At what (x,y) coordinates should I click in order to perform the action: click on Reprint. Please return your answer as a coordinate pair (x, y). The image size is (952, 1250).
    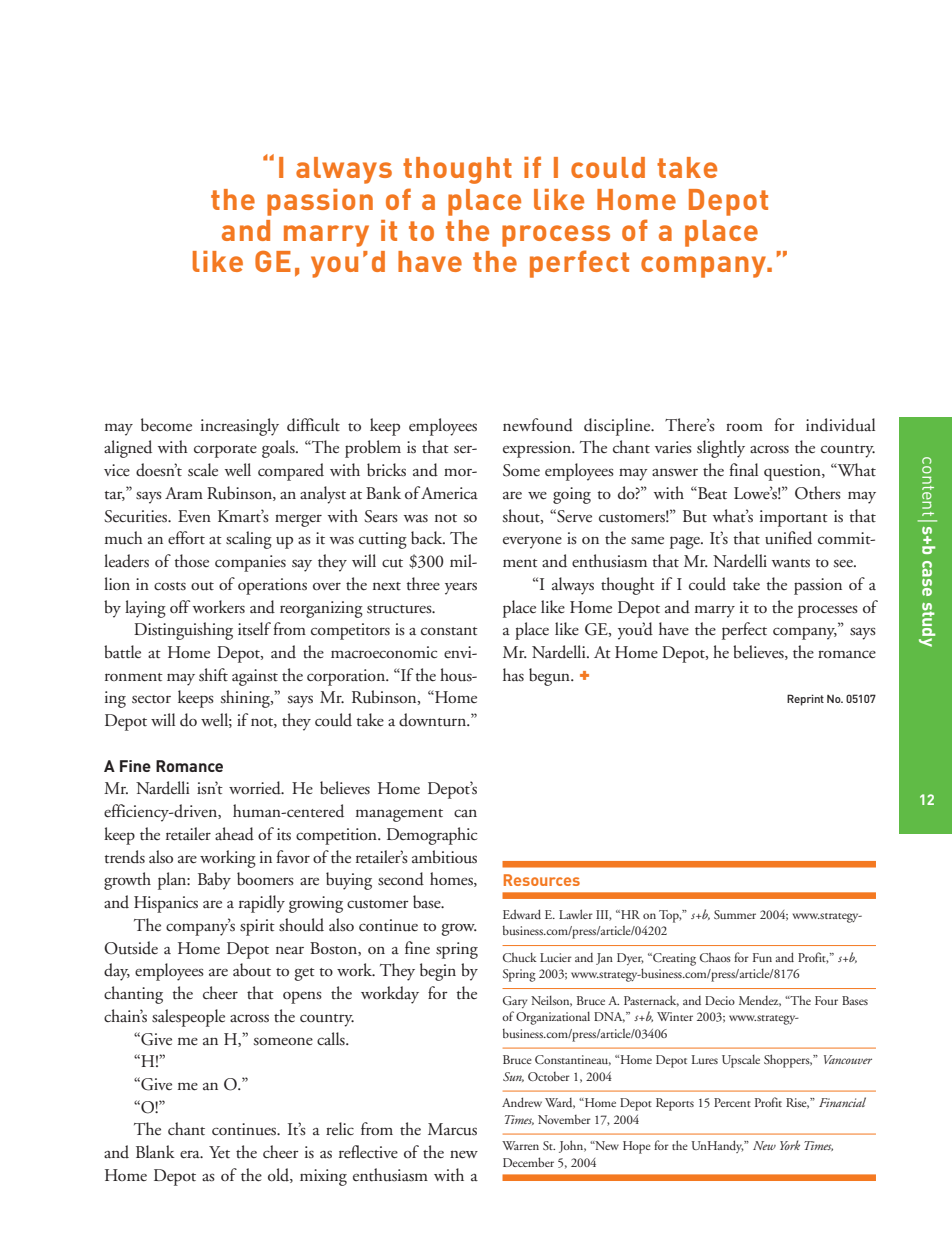
    Looking at the image, I should click on (805, 700).
